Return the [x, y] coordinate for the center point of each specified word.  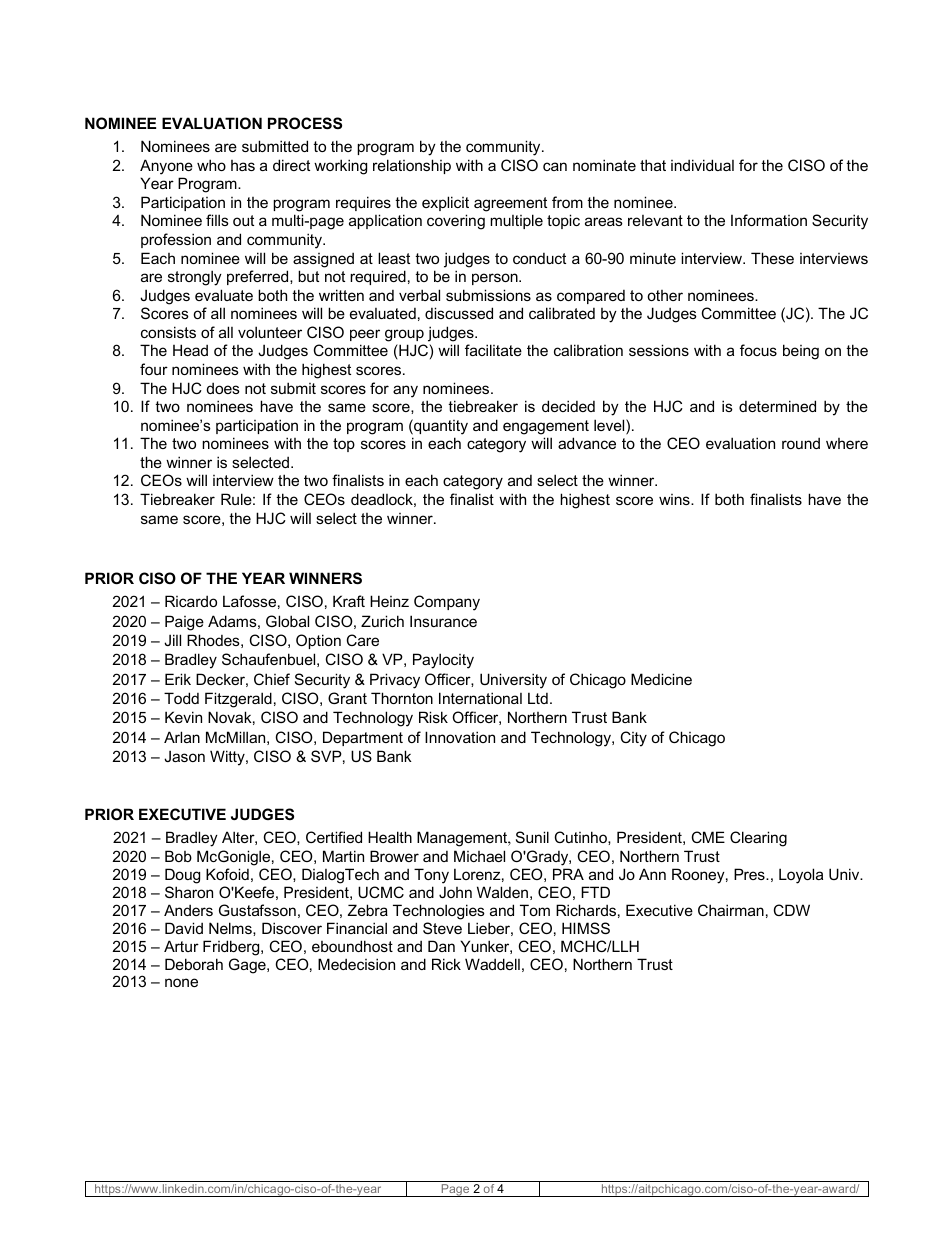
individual [702, 165]
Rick [446, 964]
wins [675, 499]
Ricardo [191, 601]
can [555, 166]
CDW [792, 910]
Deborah [194, 964]
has [243, 165]
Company [447, 603]
